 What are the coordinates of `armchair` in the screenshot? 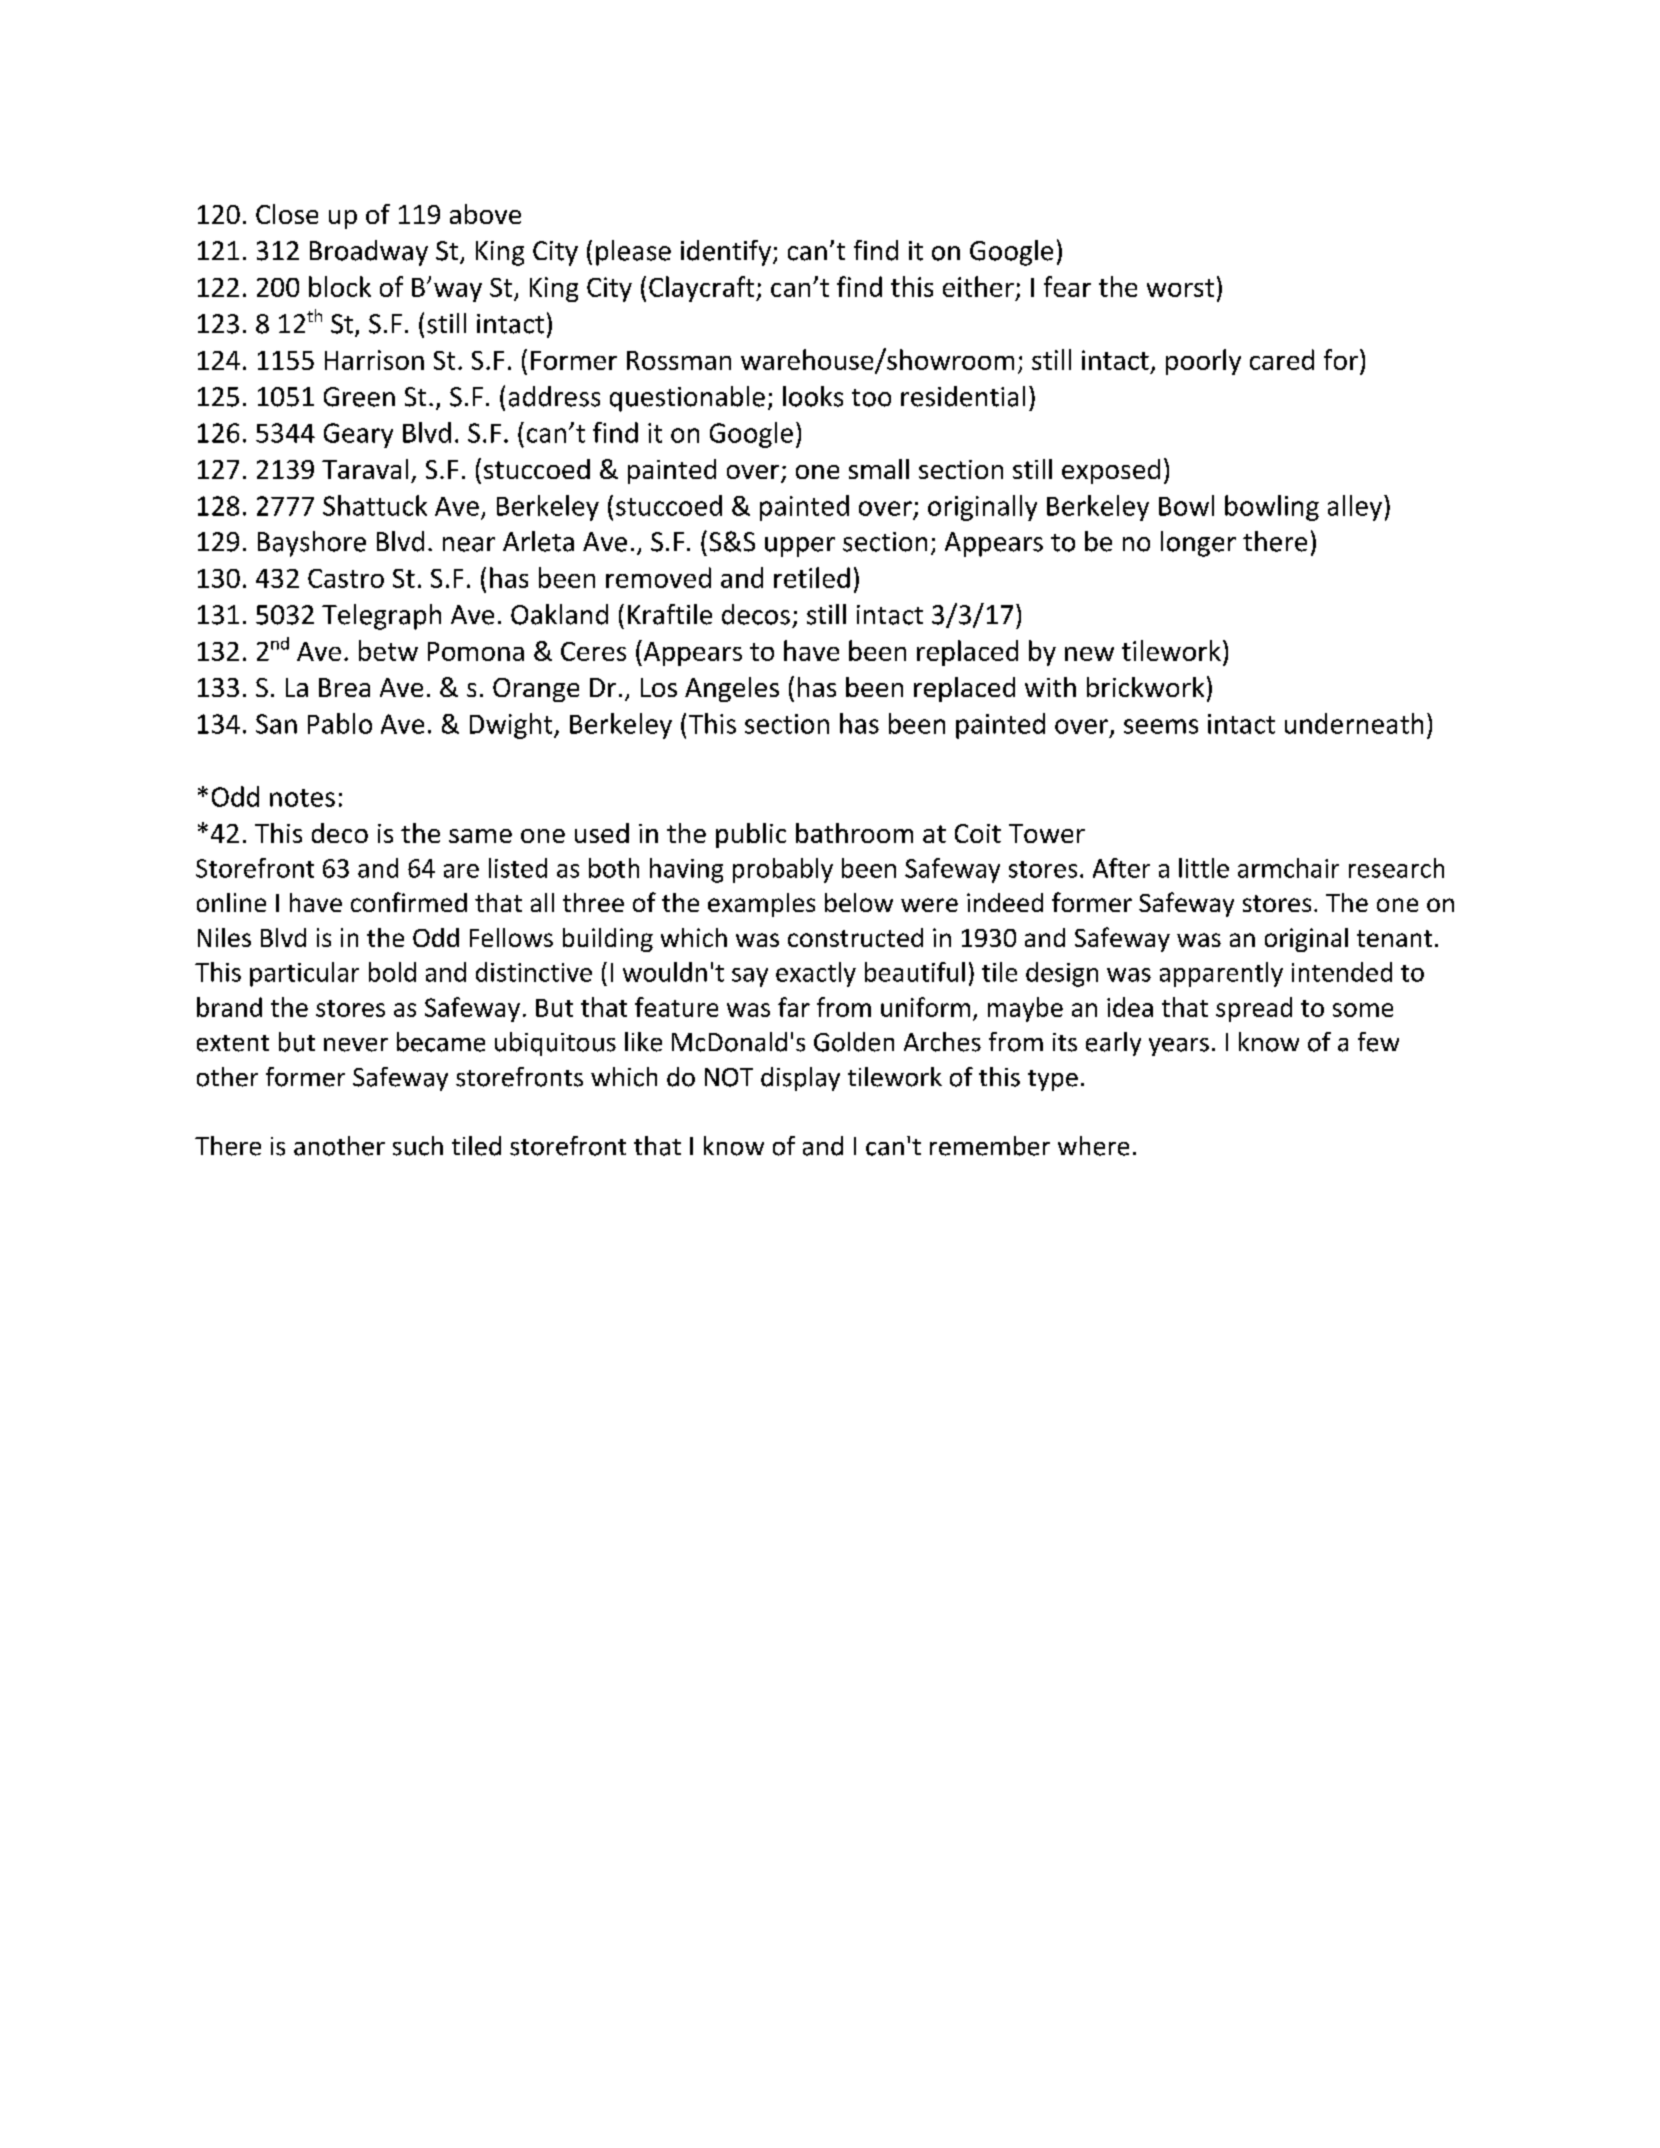 It's located at (1288, 868).
